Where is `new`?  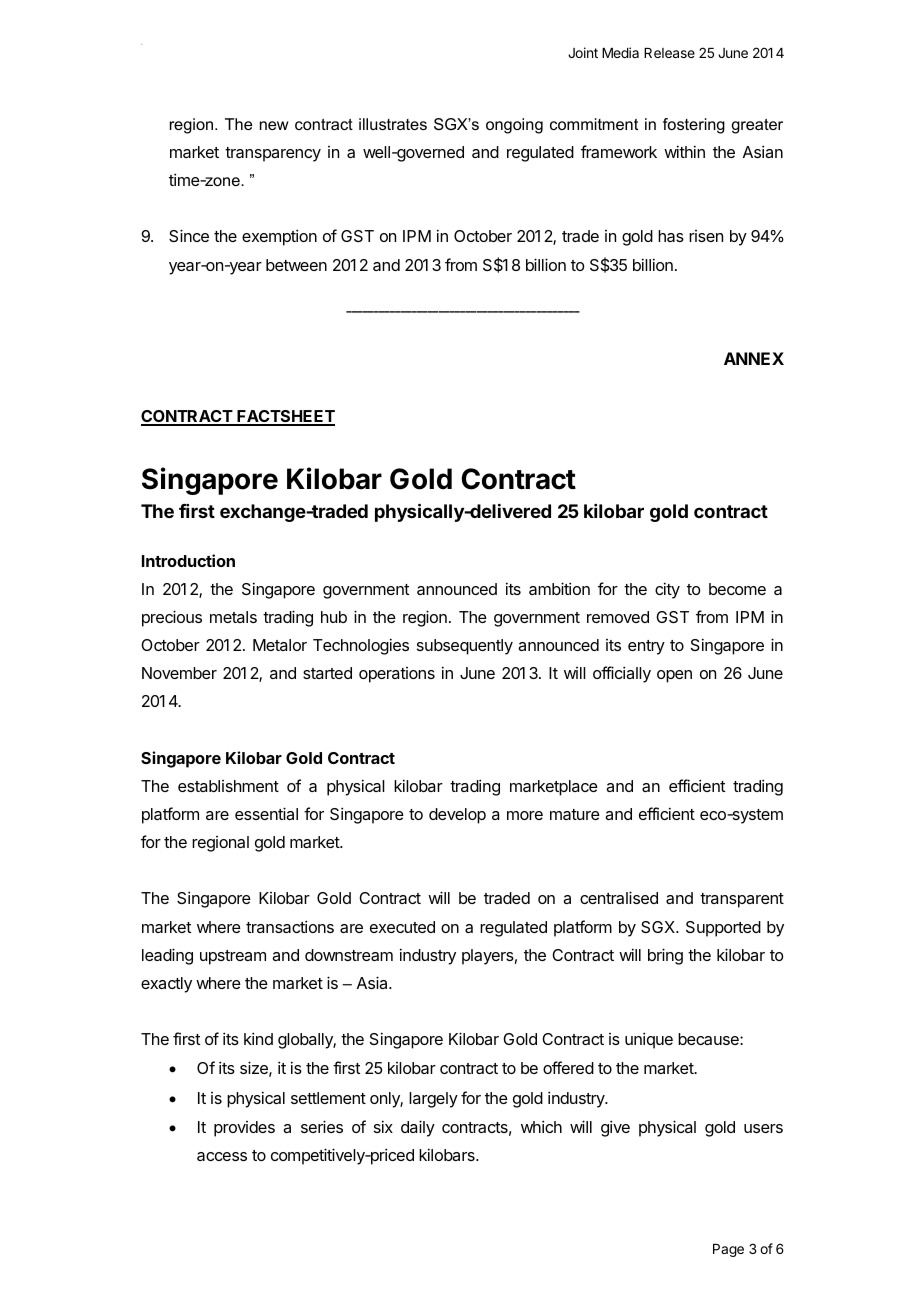
new is located at coordinates (274, 125).
